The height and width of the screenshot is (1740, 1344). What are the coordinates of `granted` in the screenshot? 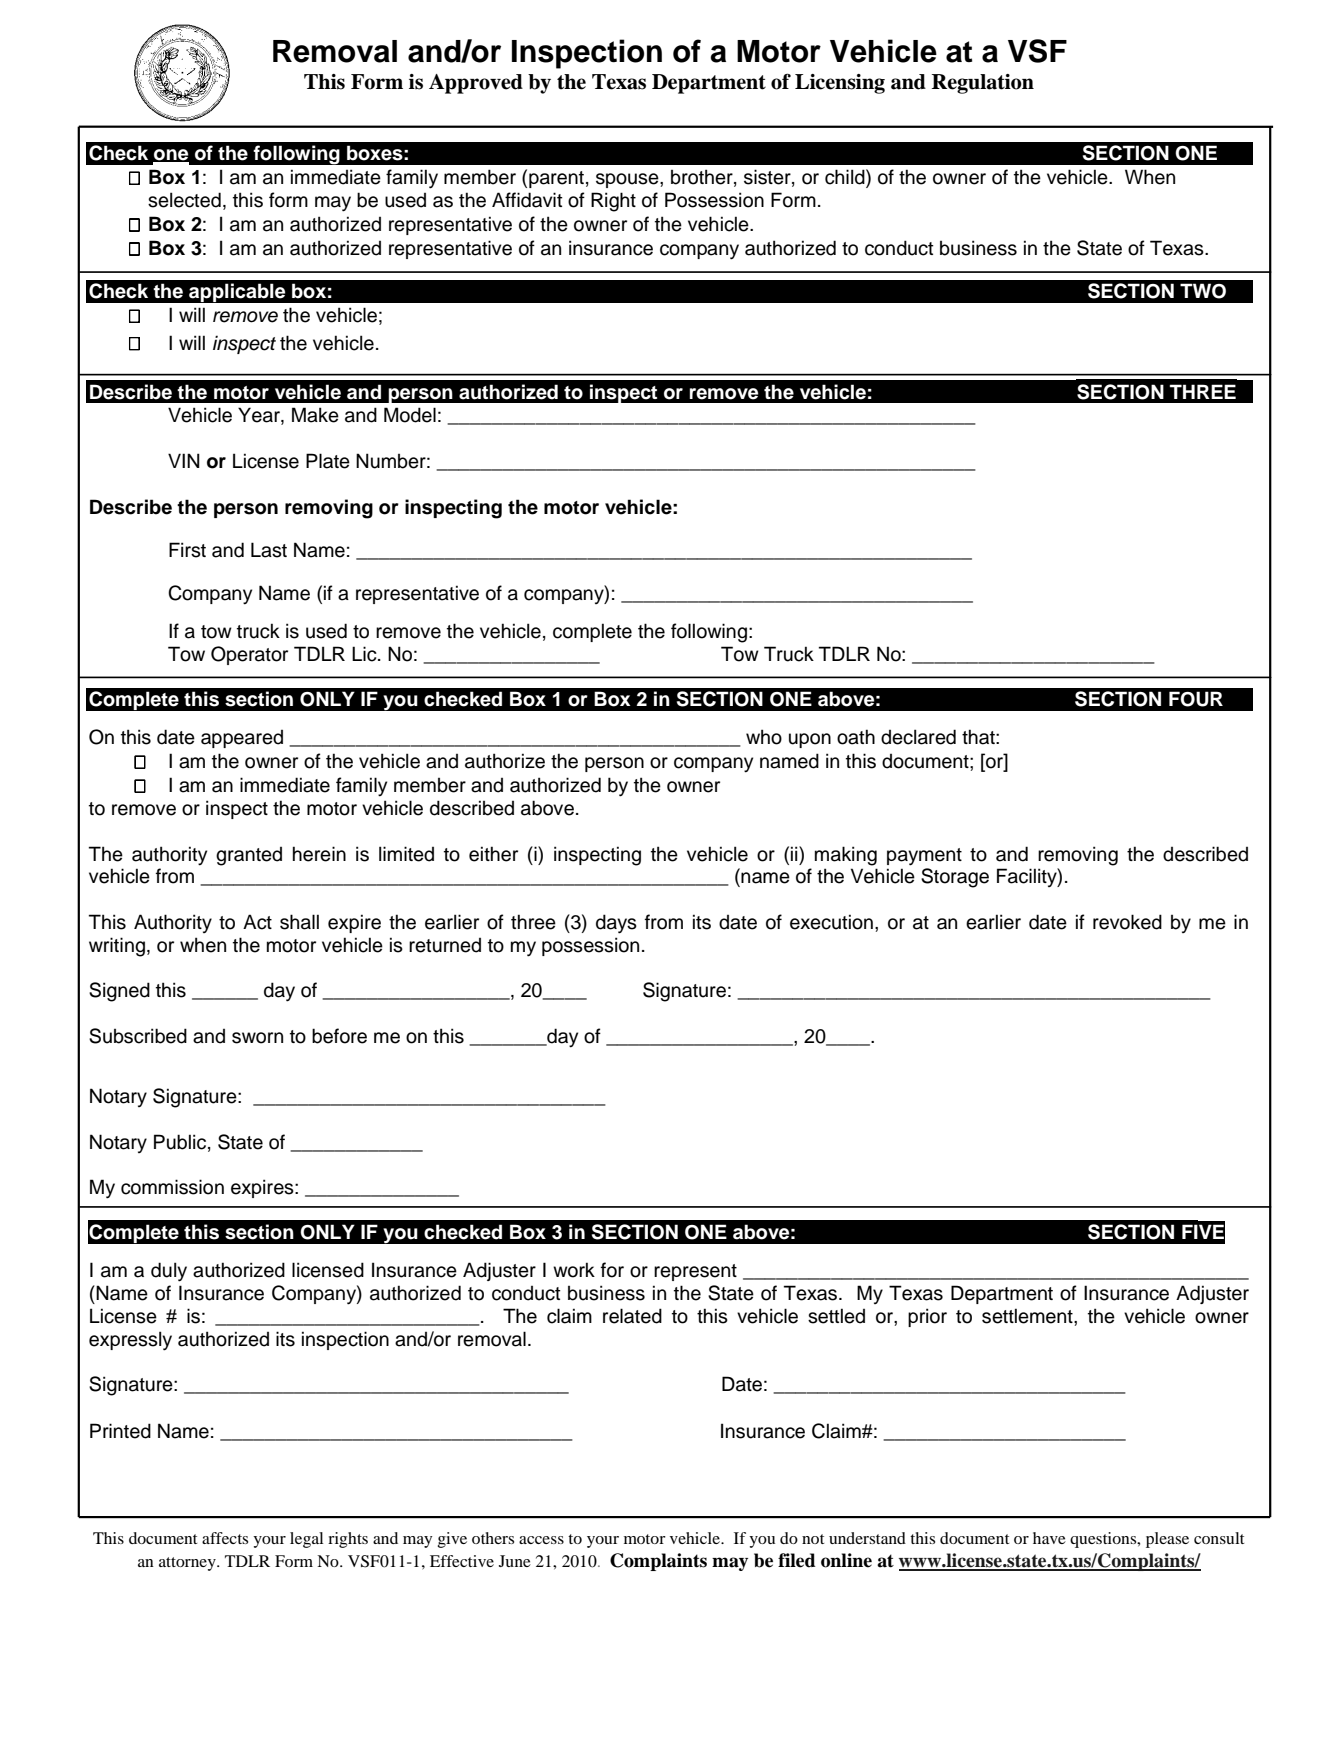 It's located at (249, 856).
